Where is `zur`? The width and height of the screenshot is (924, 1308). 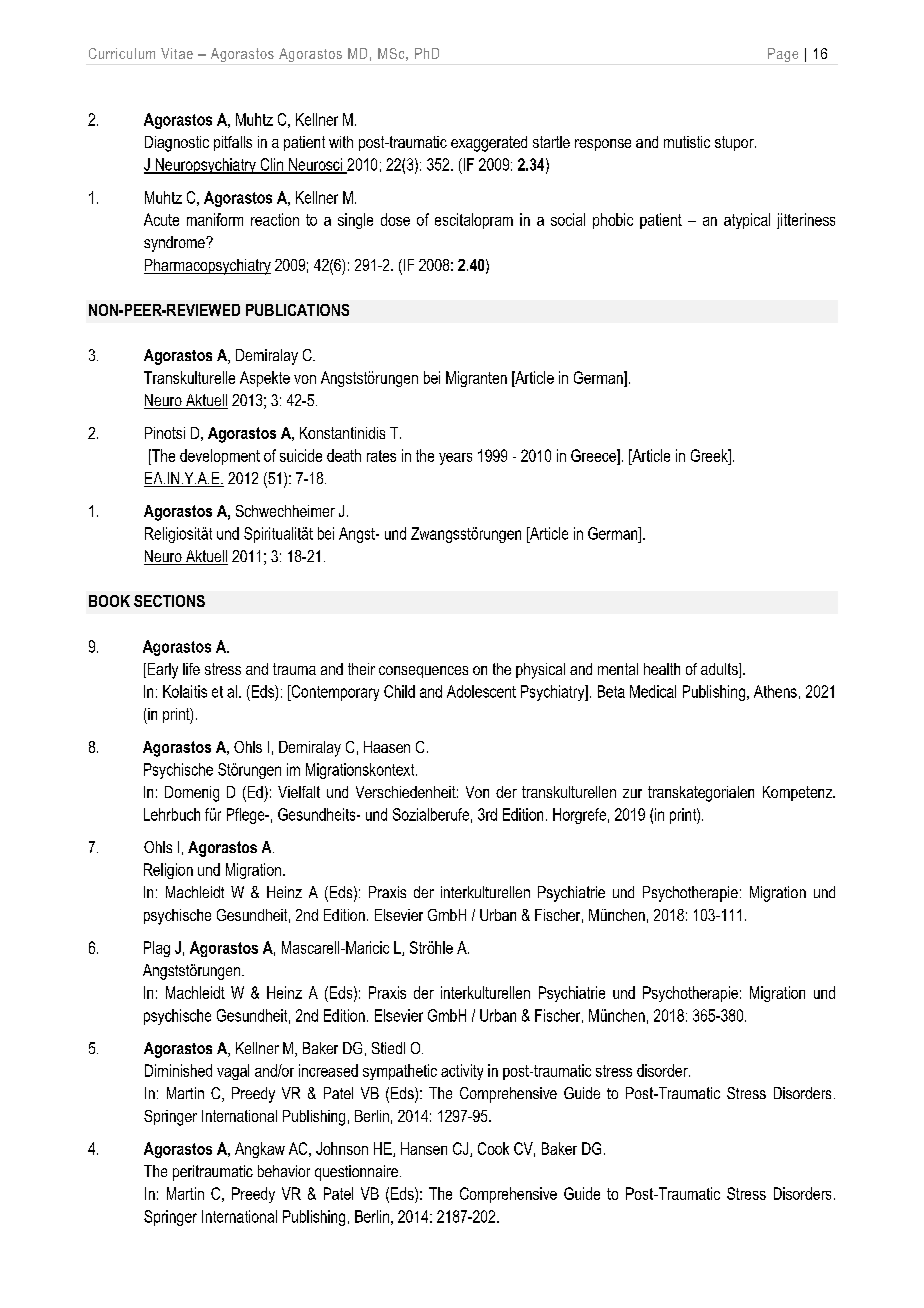 zur is located at coordinates (632, 793).
